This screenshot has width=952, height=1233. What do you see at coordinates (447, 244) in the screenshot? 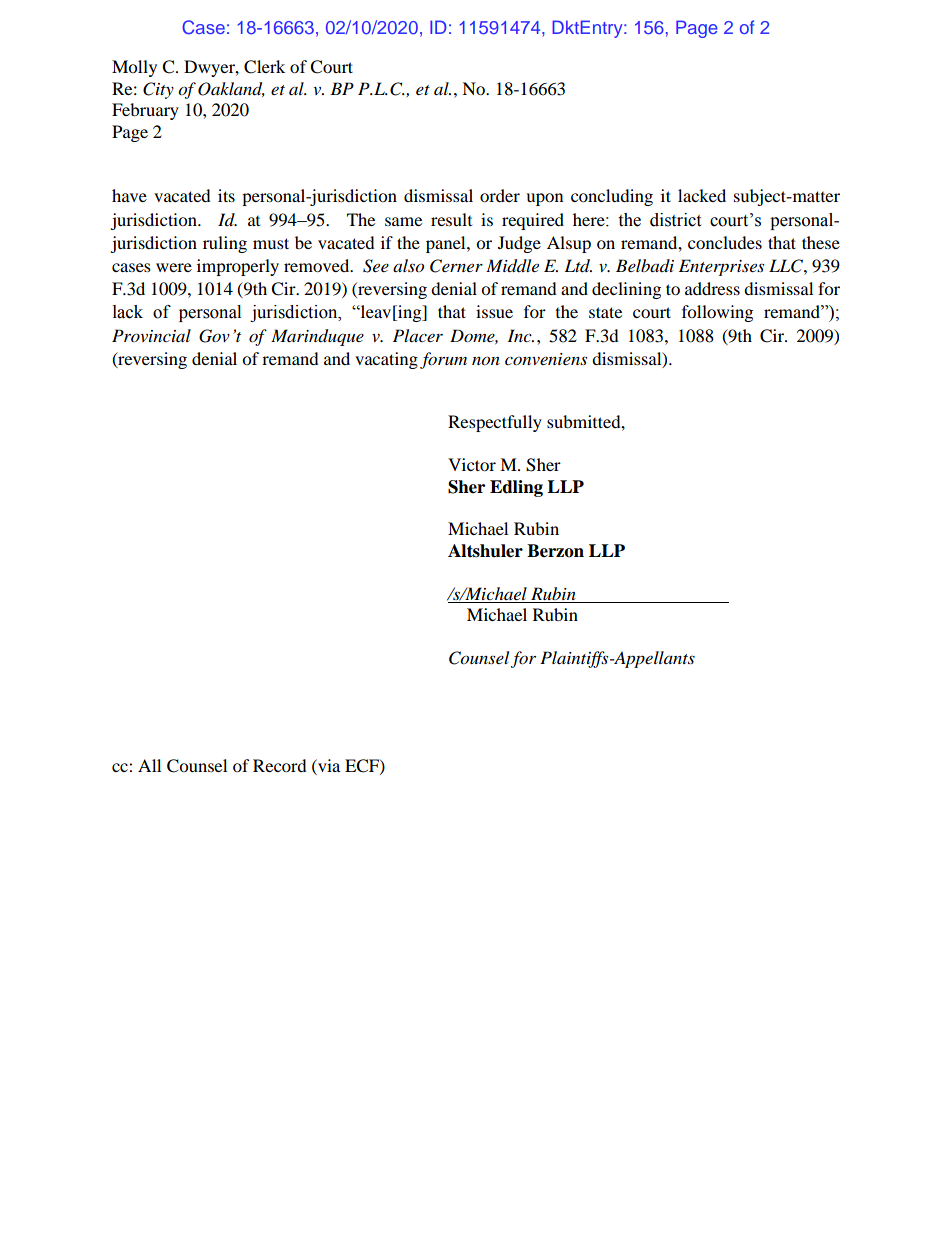
I see `panel` at bounding box center [447, 244].
